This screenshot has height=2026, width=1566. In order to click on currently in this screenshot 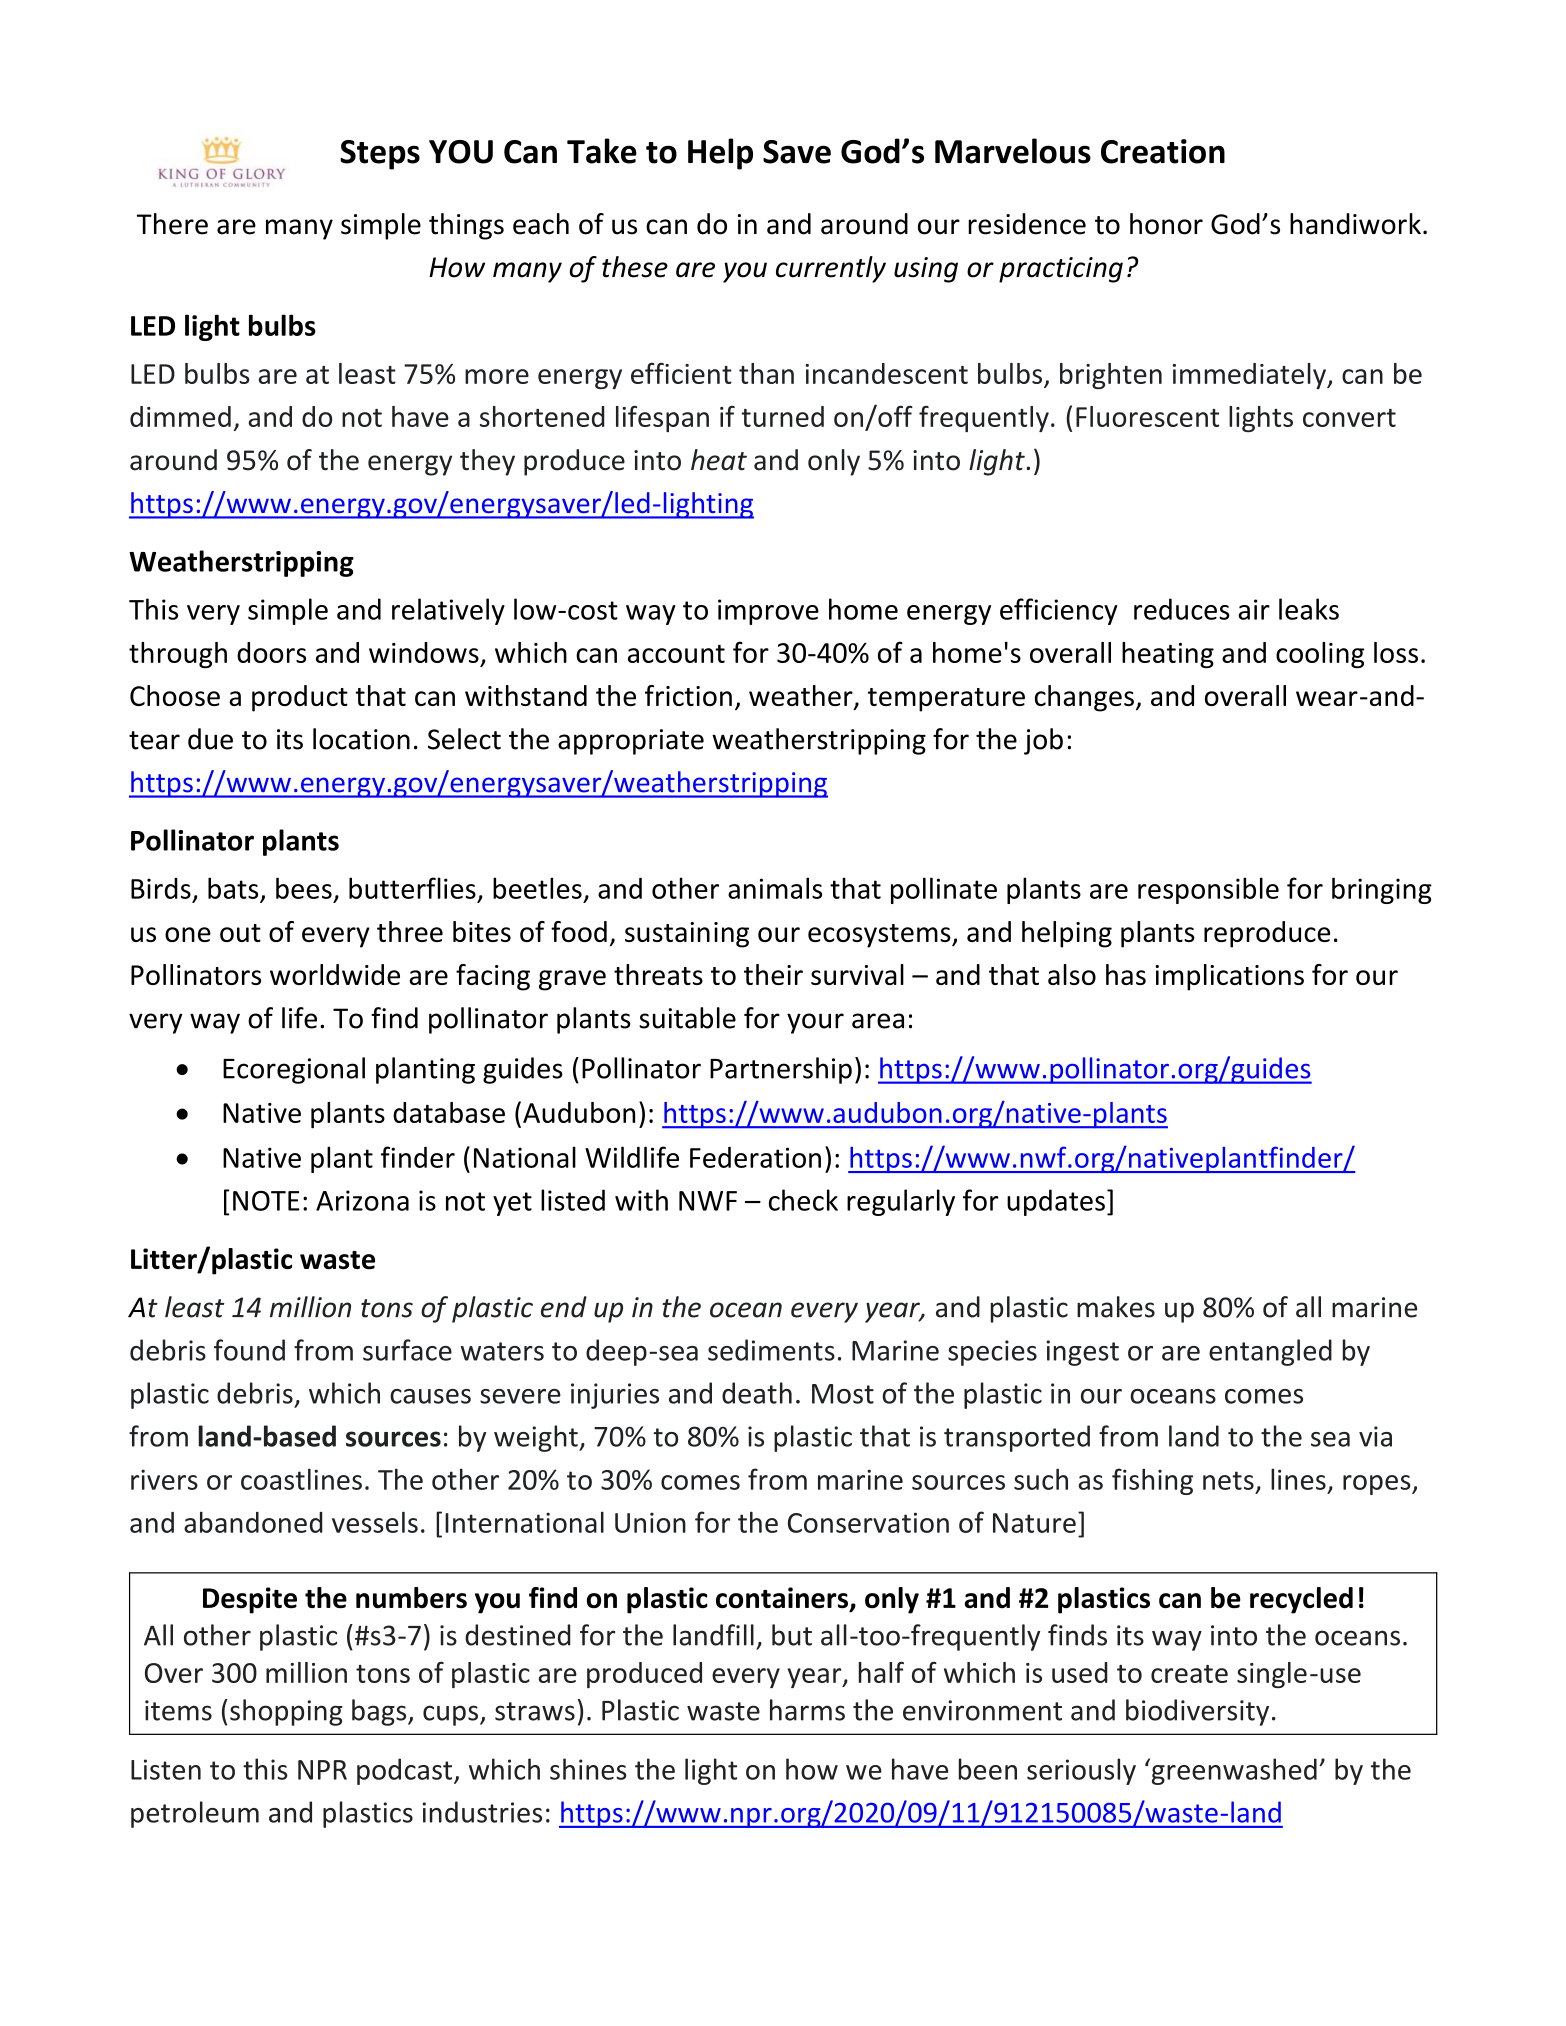, I will do `click(831, 269)`.
